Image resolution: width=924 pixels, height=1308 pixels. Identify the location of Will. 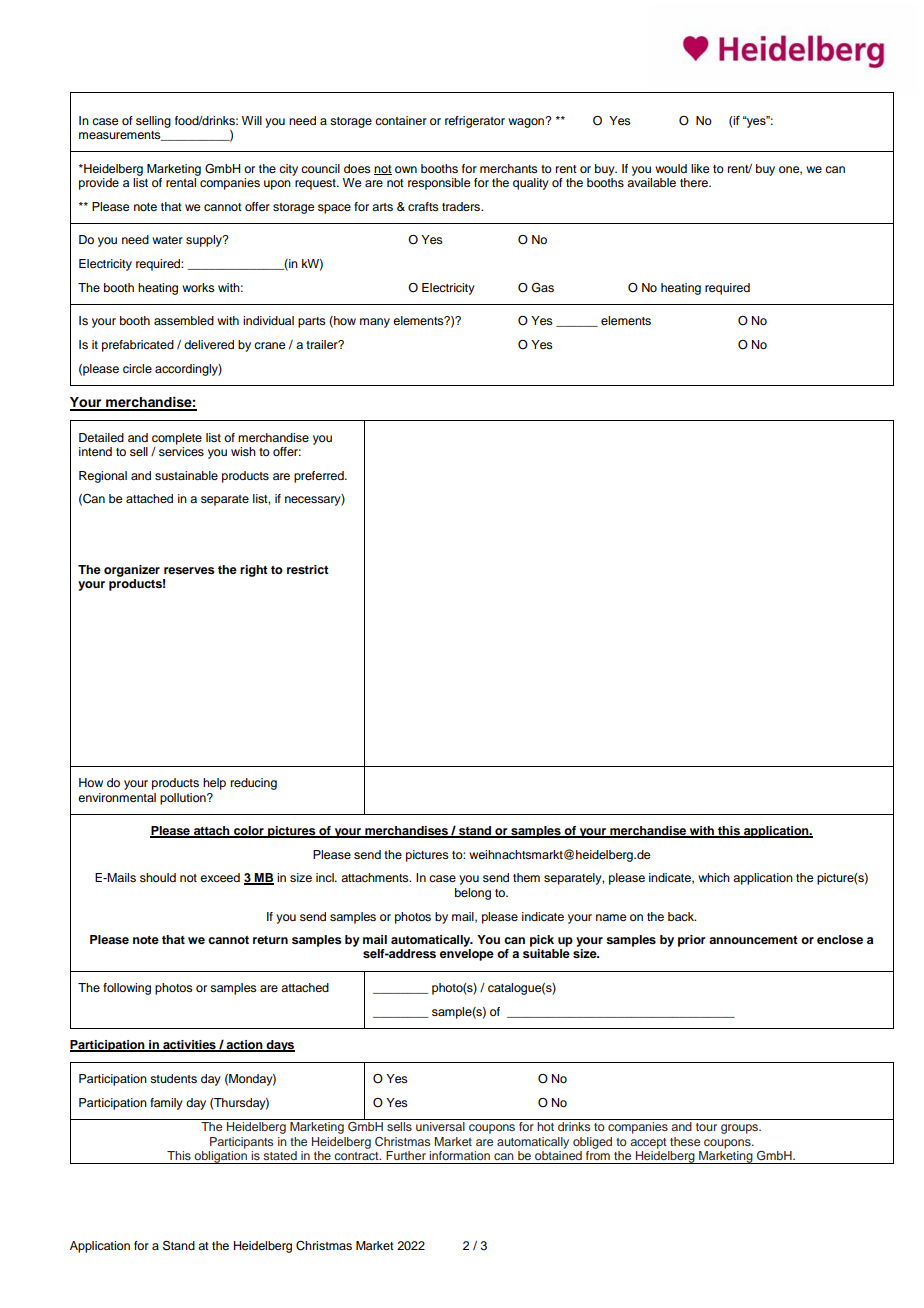
(252, 120).
